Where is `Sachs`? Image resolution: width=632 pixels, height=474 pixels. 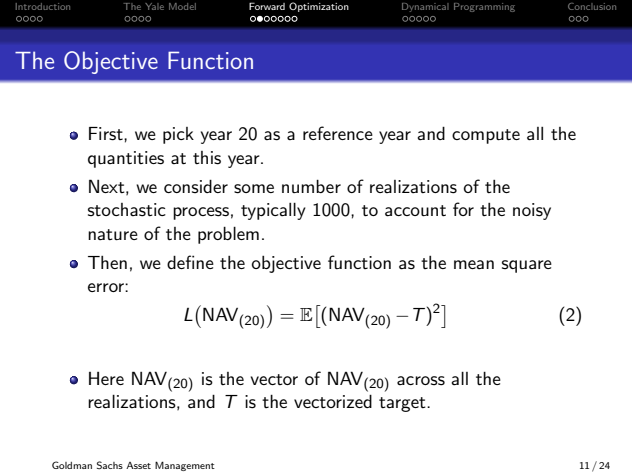 Sachs is located at coordinates (110, 465).
